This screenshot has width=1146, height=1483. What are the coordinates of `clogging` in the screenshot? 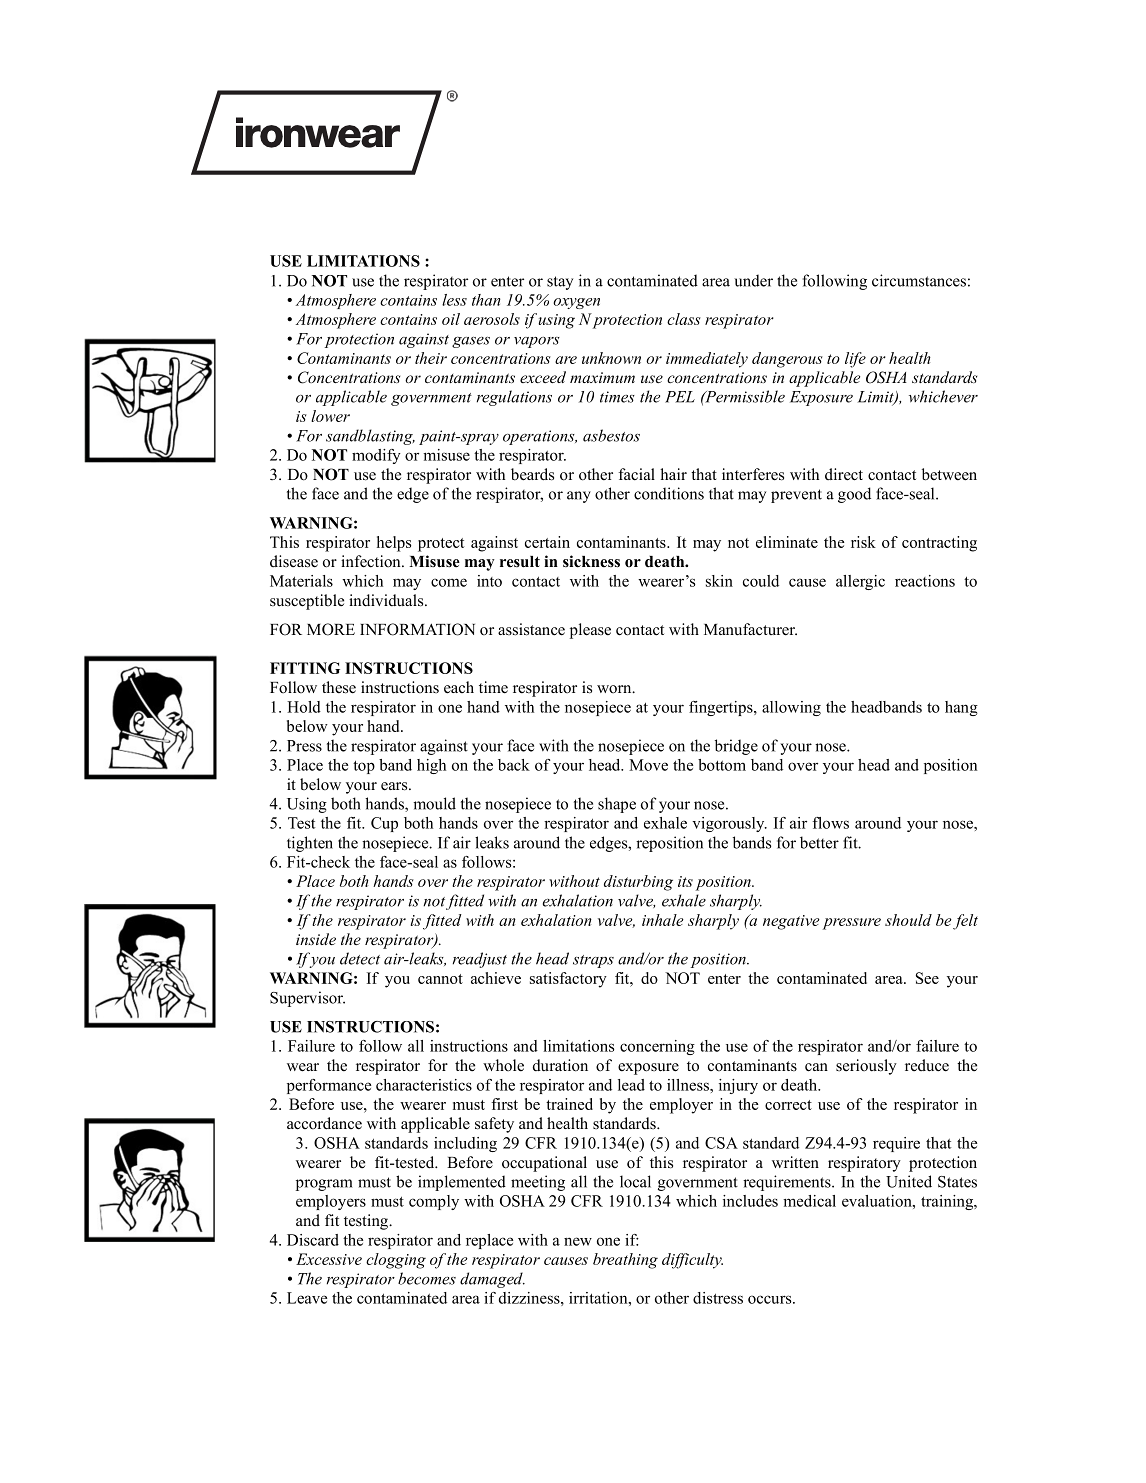 It's located at (396, 1261).
